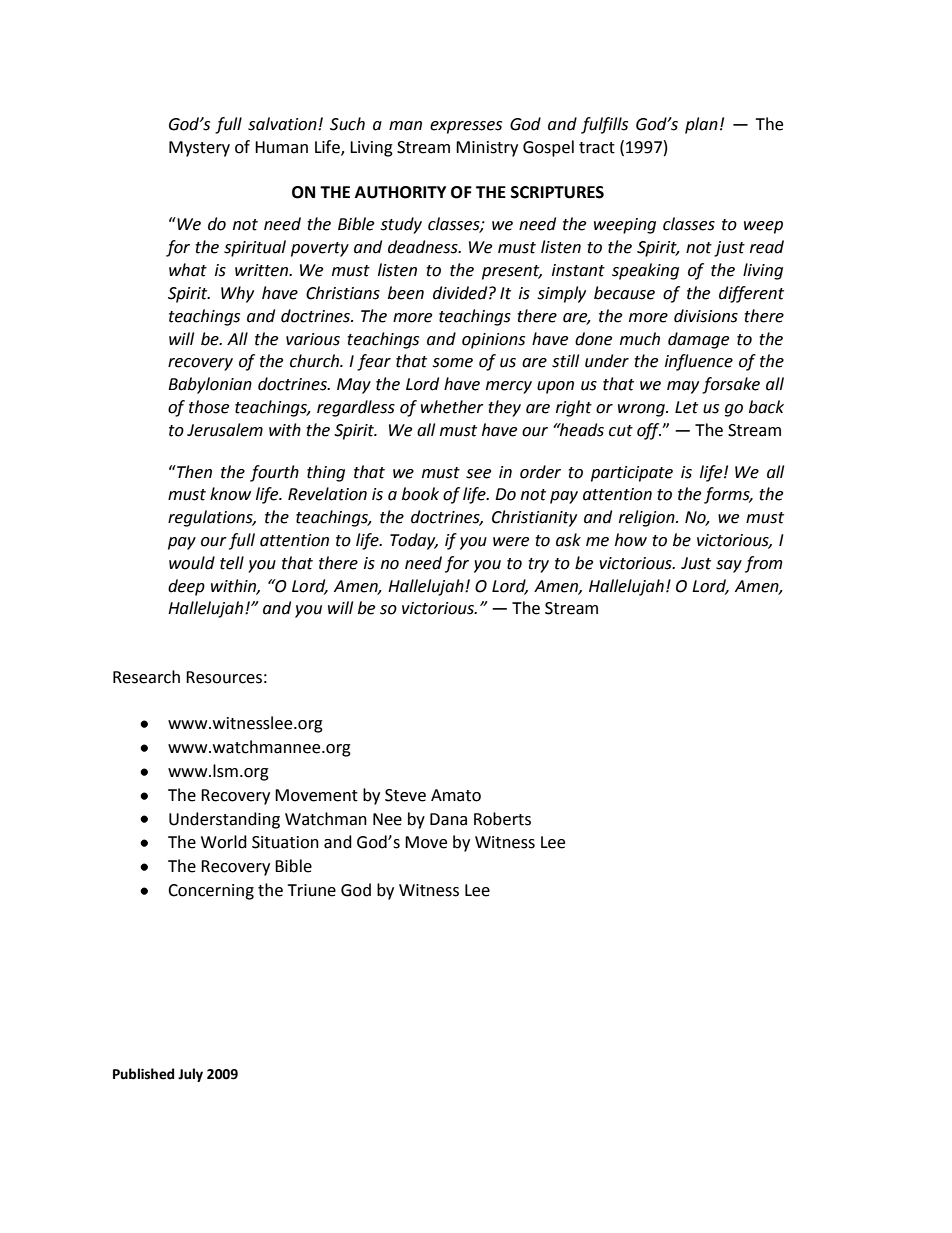 The width and height of the document is (952, 1233). What do you see at coordinates (448, 819) in the document?
I see `Dana` at bounding box center [448, 819].
